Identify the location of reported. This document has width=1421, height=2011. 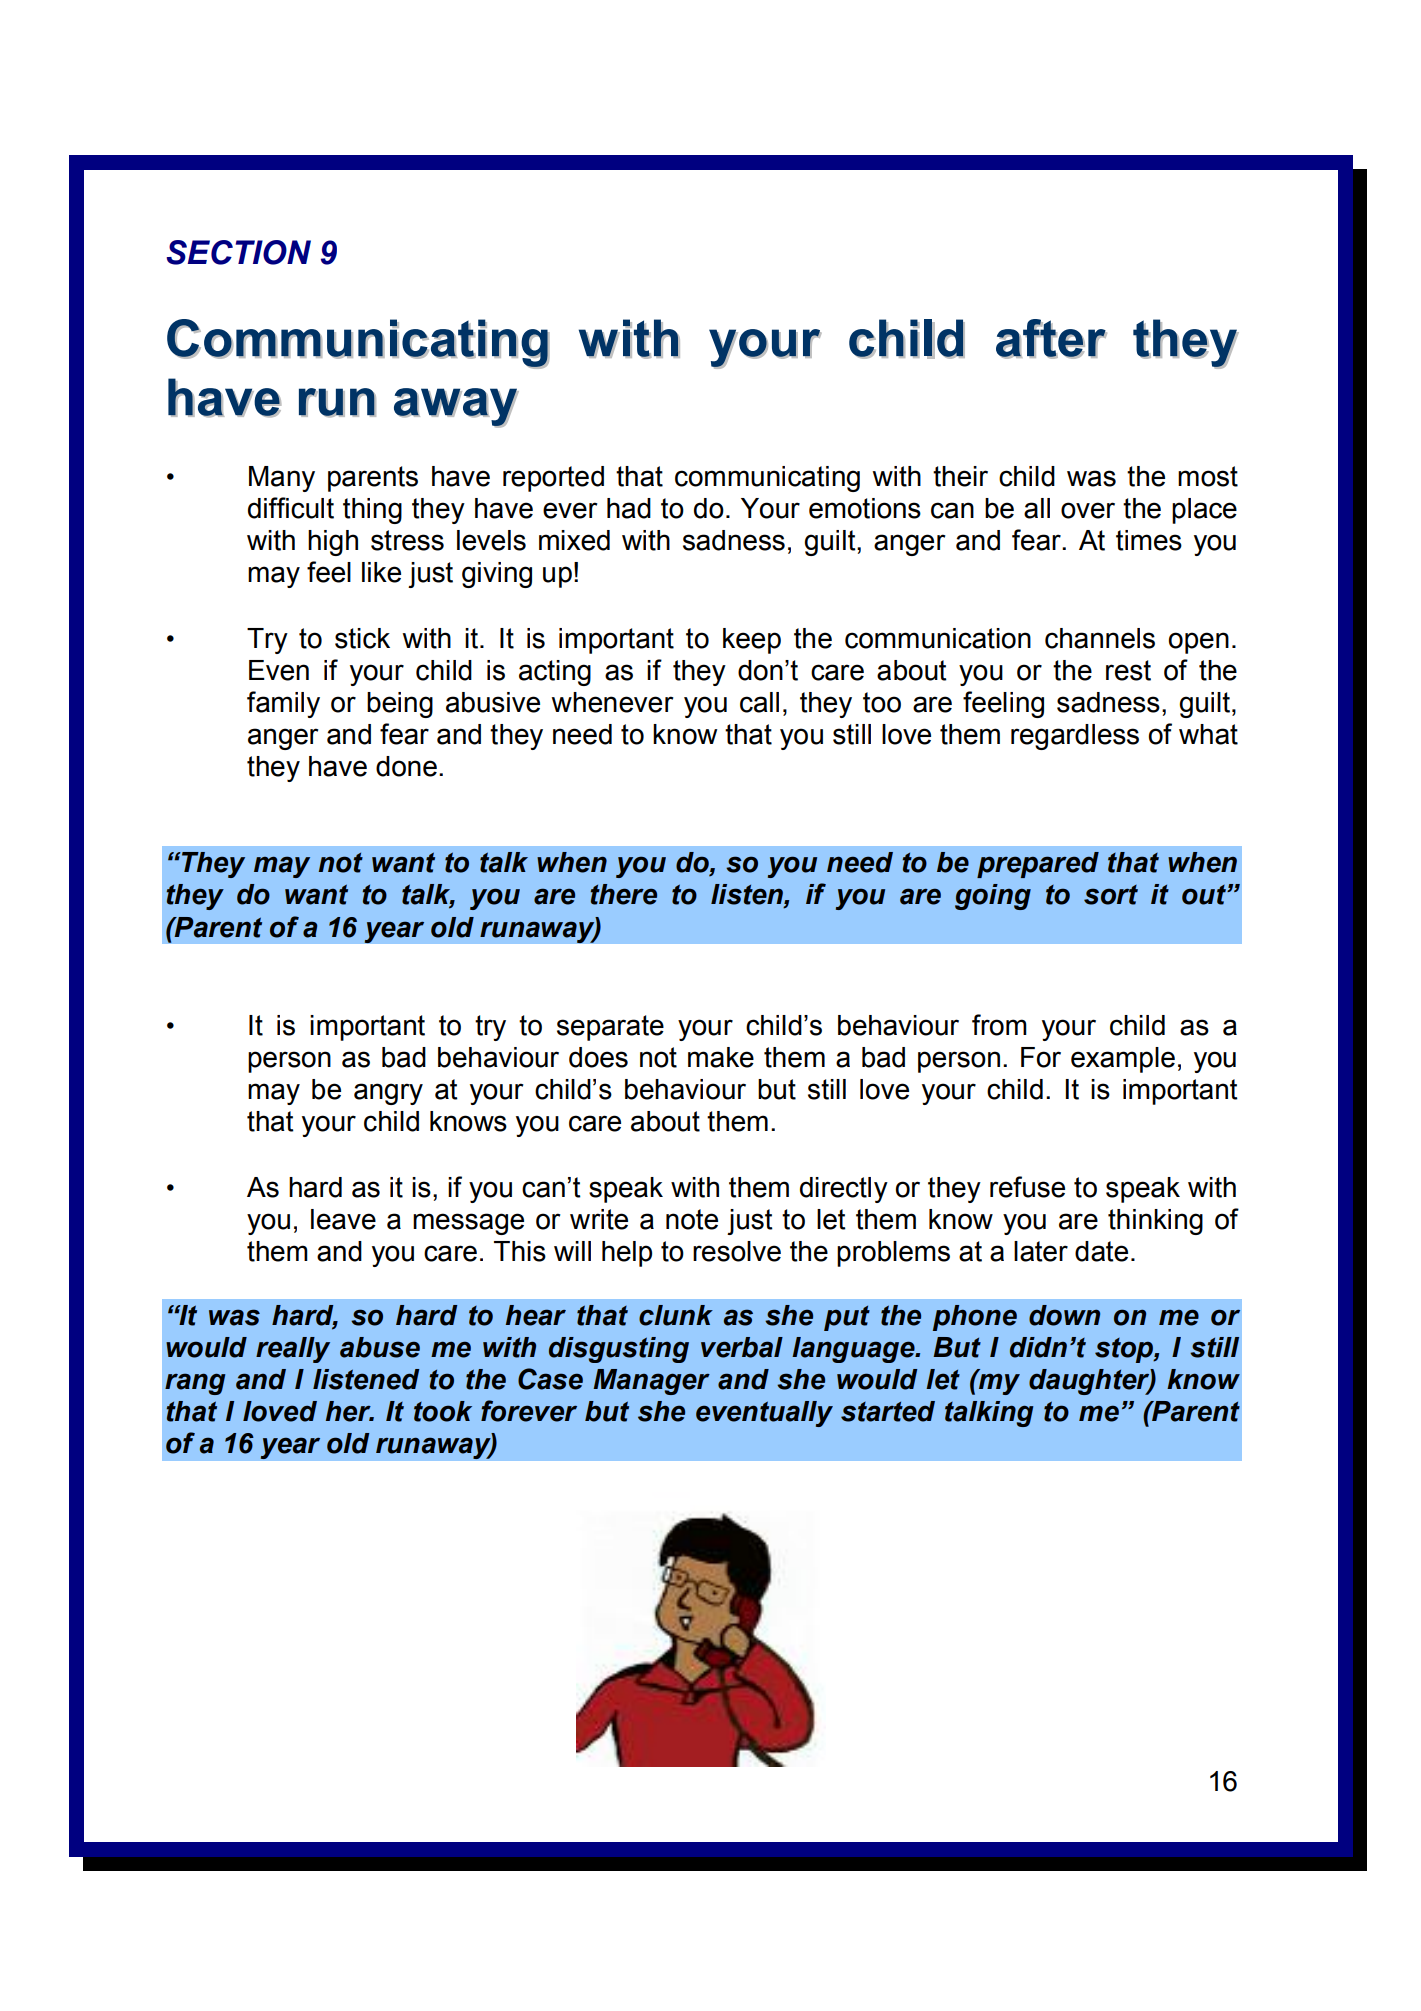
(553, 479).
